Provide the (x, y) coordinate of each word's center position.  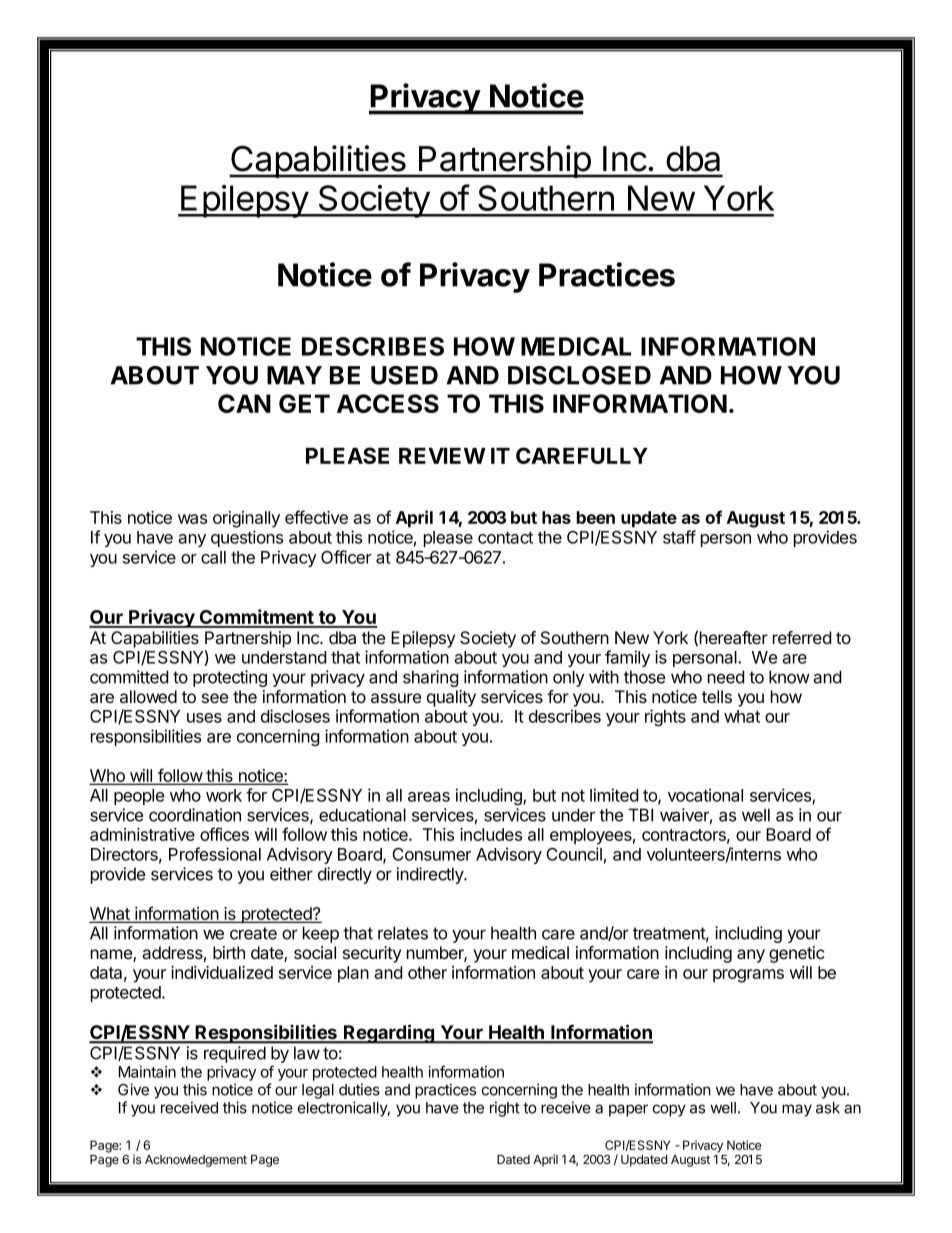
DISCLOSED (579, 375)
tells (717, 696)
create (253, 933)
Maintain (147, 1072)
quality (451, 698)
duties (359, 1089)
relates (403, 933)
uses (204, 718)
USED (404, 375)
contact (505, 538)
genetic (797, 954)
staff (679, 537)
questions (247, 538)
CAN (244, 403)
